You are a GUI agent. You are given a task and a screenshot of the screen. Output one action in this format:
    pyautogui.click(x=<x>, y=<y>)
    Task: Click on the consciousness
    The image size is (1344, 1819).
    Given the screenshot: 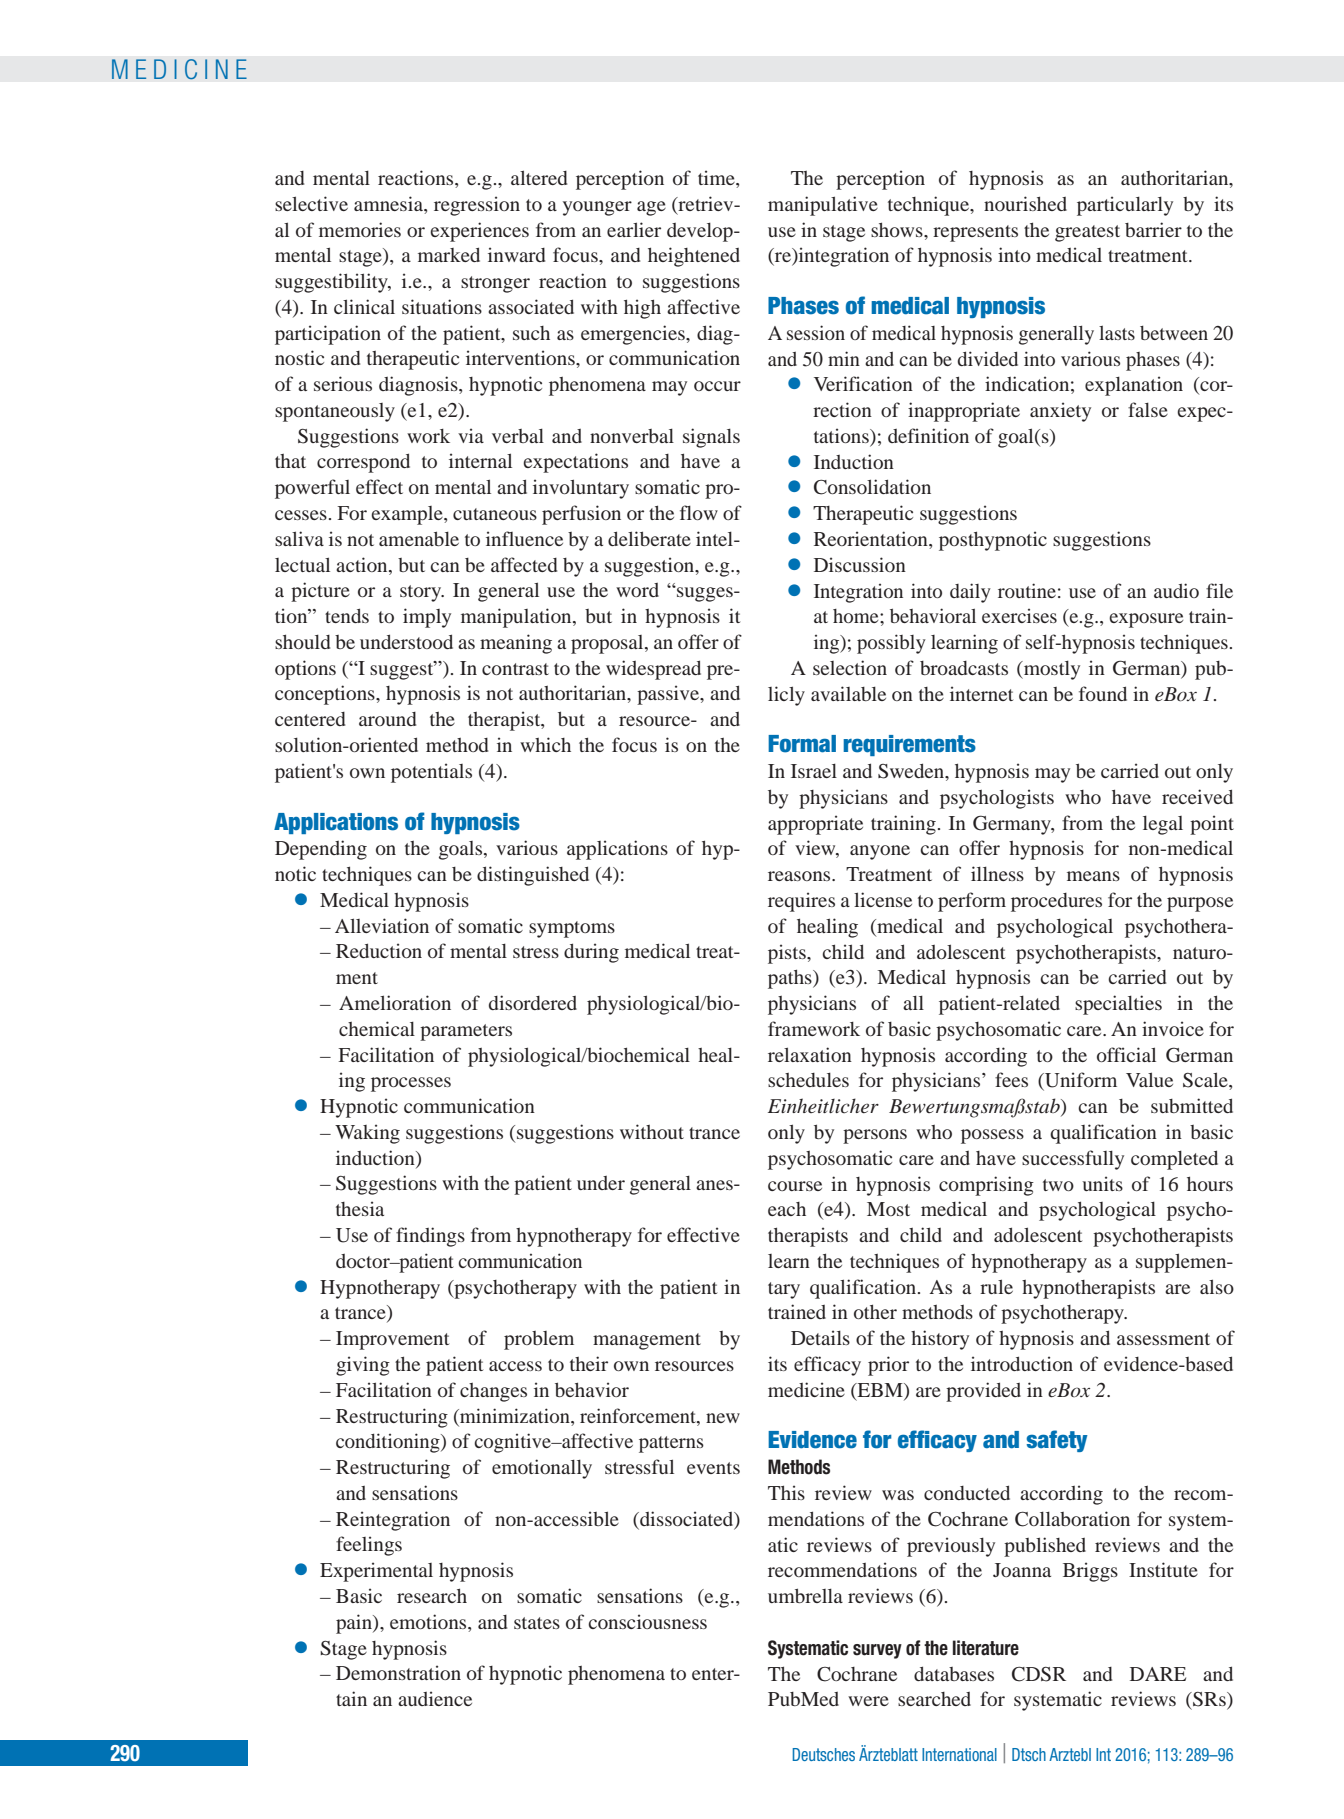 What is the action you would take?
    pyautogui.click(x=647, y=1621)
